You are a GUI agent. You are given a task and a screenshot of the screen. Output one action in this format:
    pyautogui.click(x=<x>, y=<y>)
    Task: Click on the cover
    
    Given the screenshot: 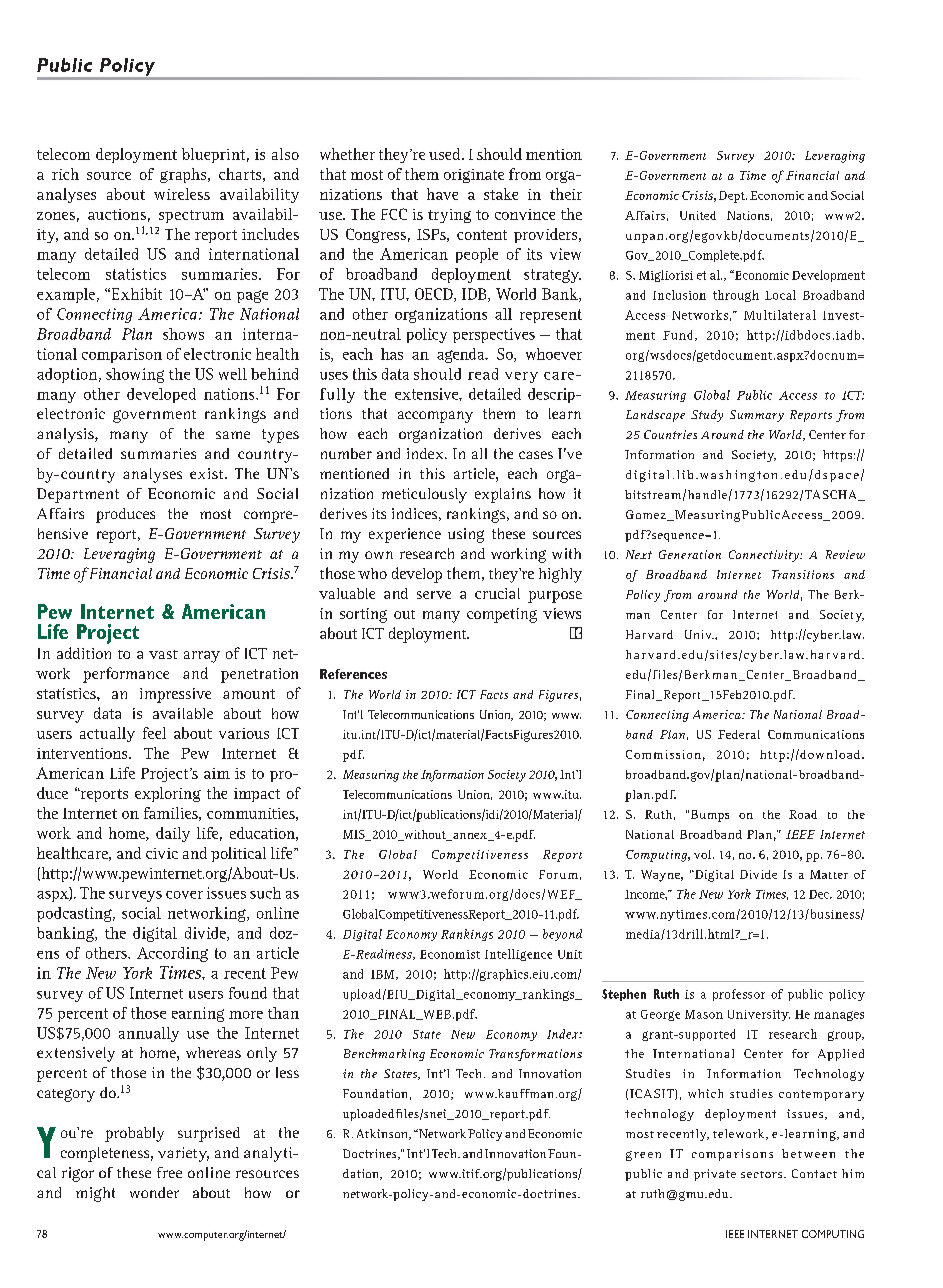 What is the action you would take?
    pyautogui.click(x=184, y=895)
